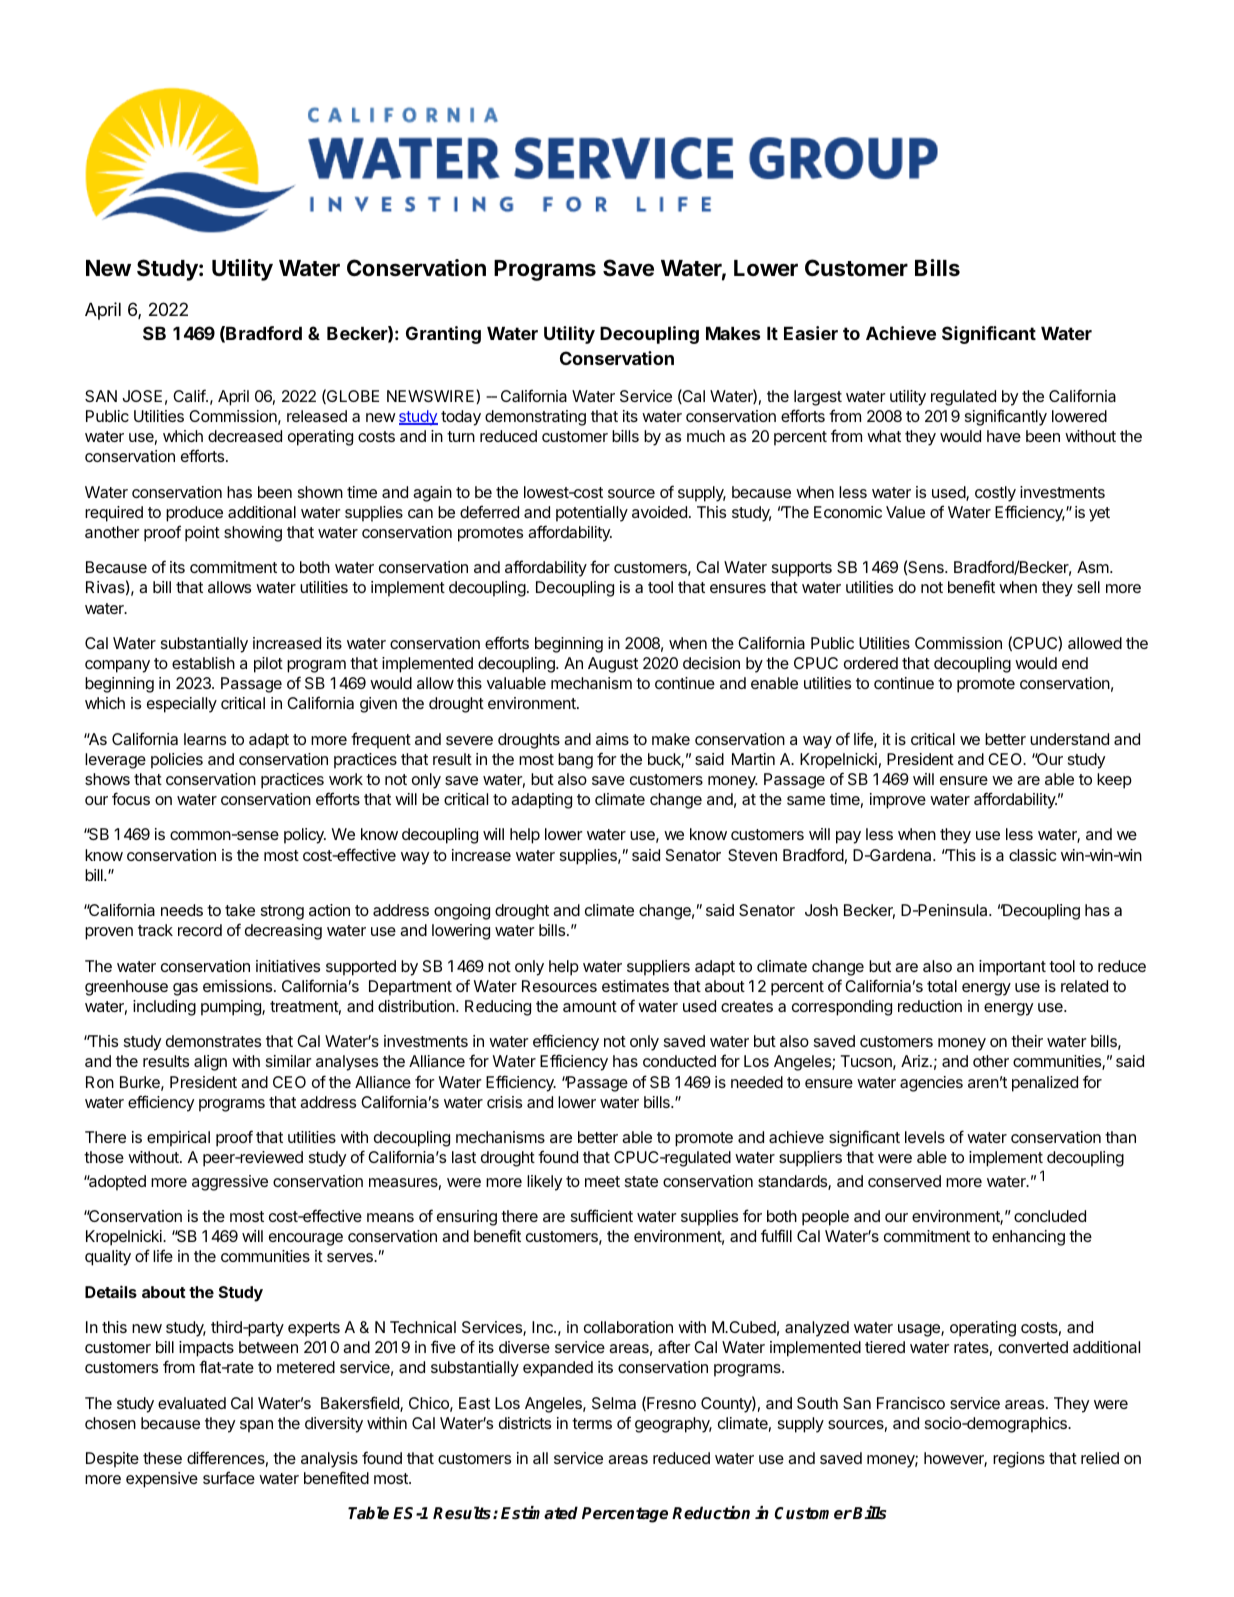  Describe the element at coordinates (142, 396) in the page. I see `JOSE` at that location.
